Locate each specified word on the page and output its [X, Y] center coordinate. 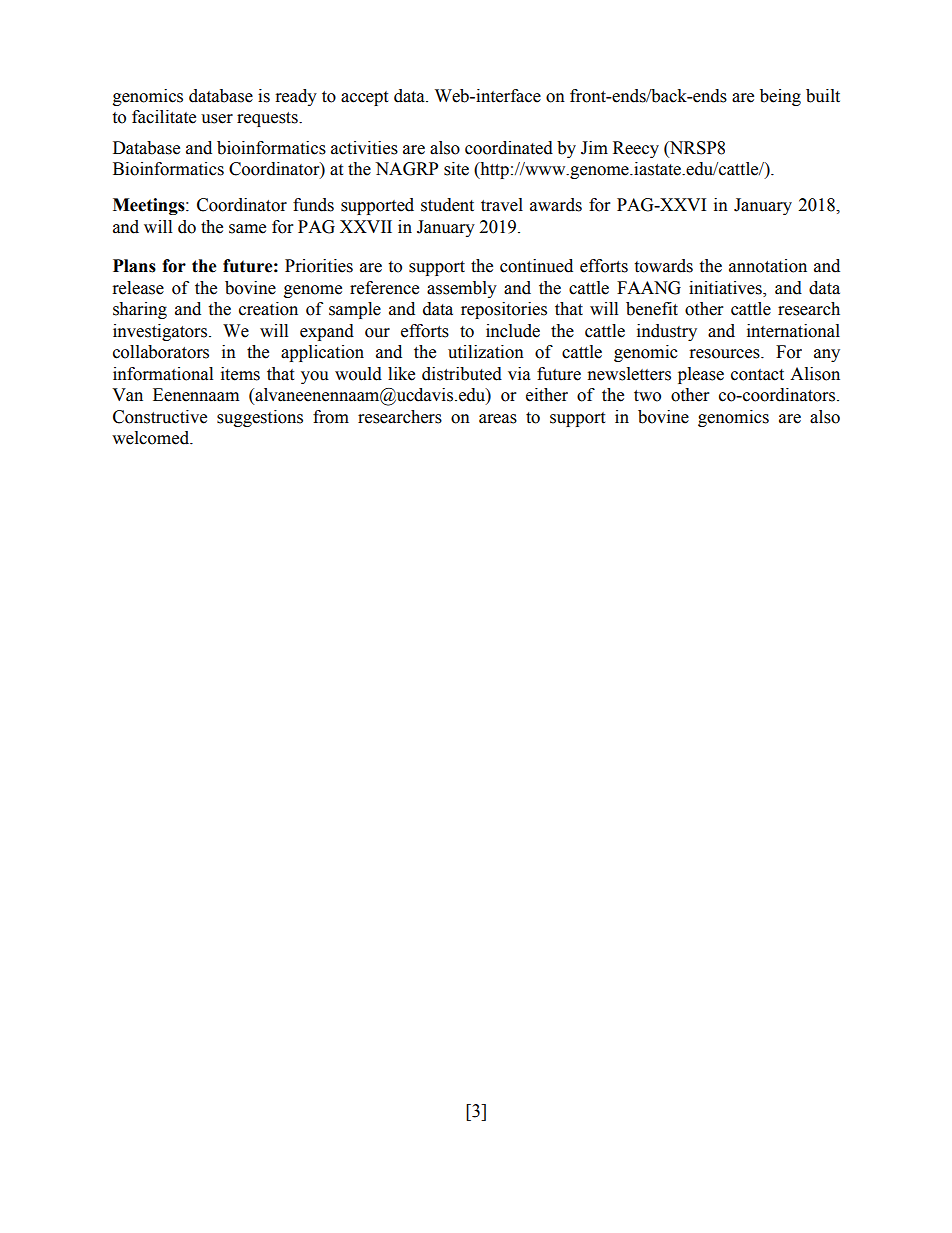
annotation [768, 266]
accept [364, 98]
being [780, 97]
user [217, 119]
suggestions [260, 418]
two [647, 396]
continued [536, 266]
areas [498, 419]
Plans [134, 266]
